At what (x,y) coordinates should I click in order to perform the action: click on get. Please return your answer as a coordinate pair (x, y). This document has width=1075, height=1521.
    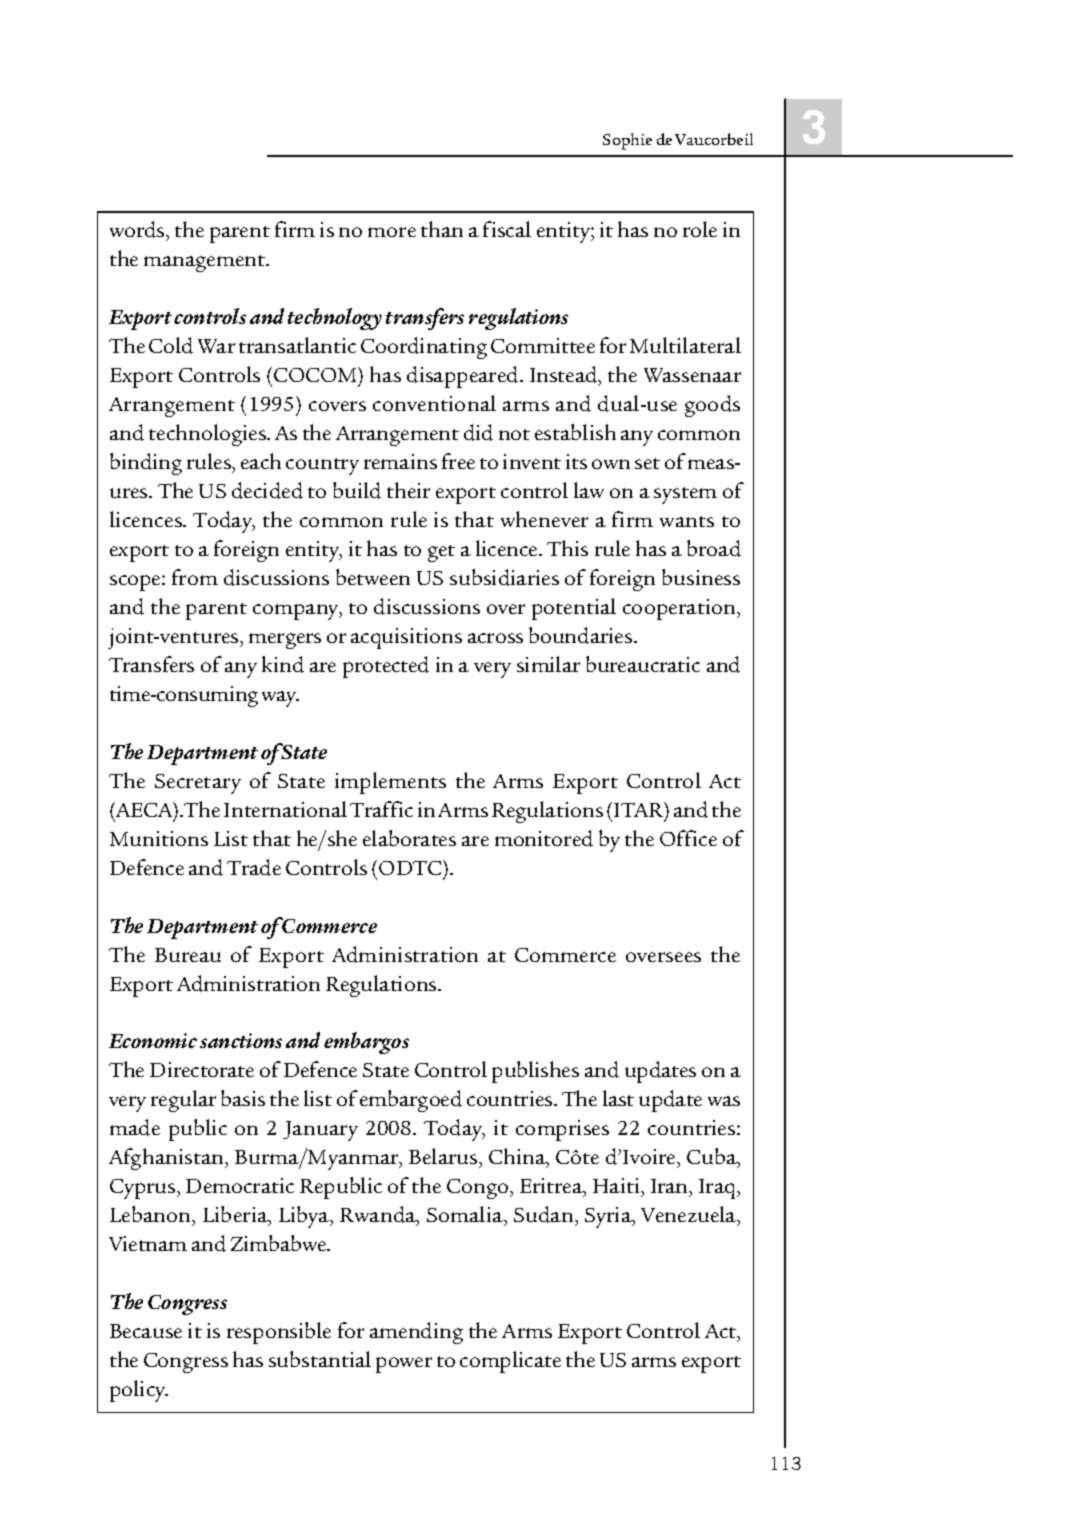
    Looking at the image, I should click on (441, 553).
